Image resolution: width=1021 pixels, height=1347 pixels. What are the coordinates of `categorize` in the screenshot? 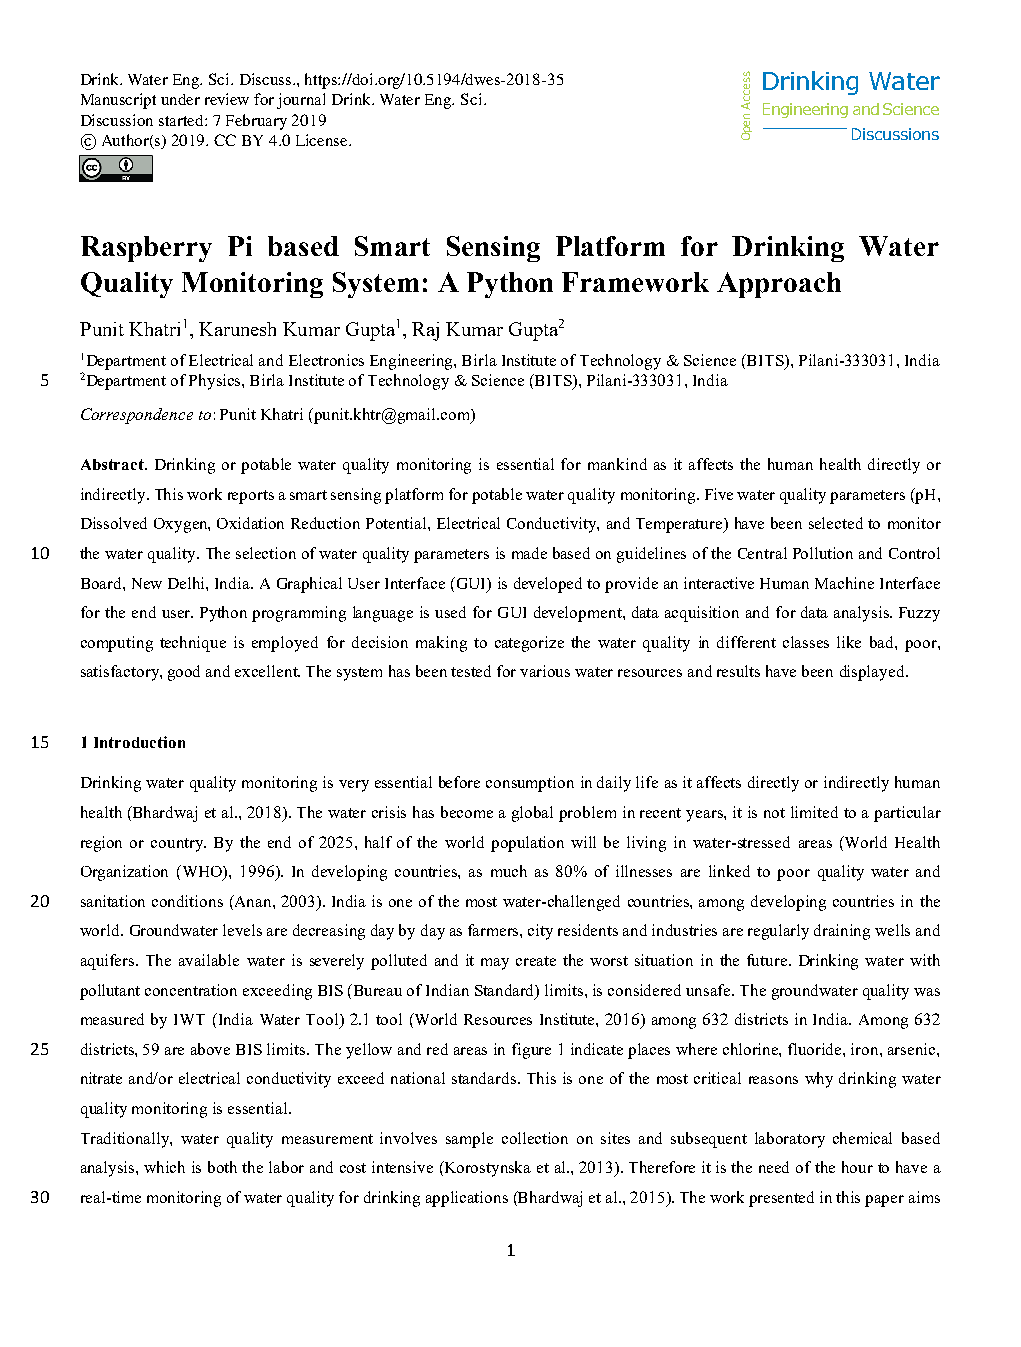 It's located at (529, 644).
